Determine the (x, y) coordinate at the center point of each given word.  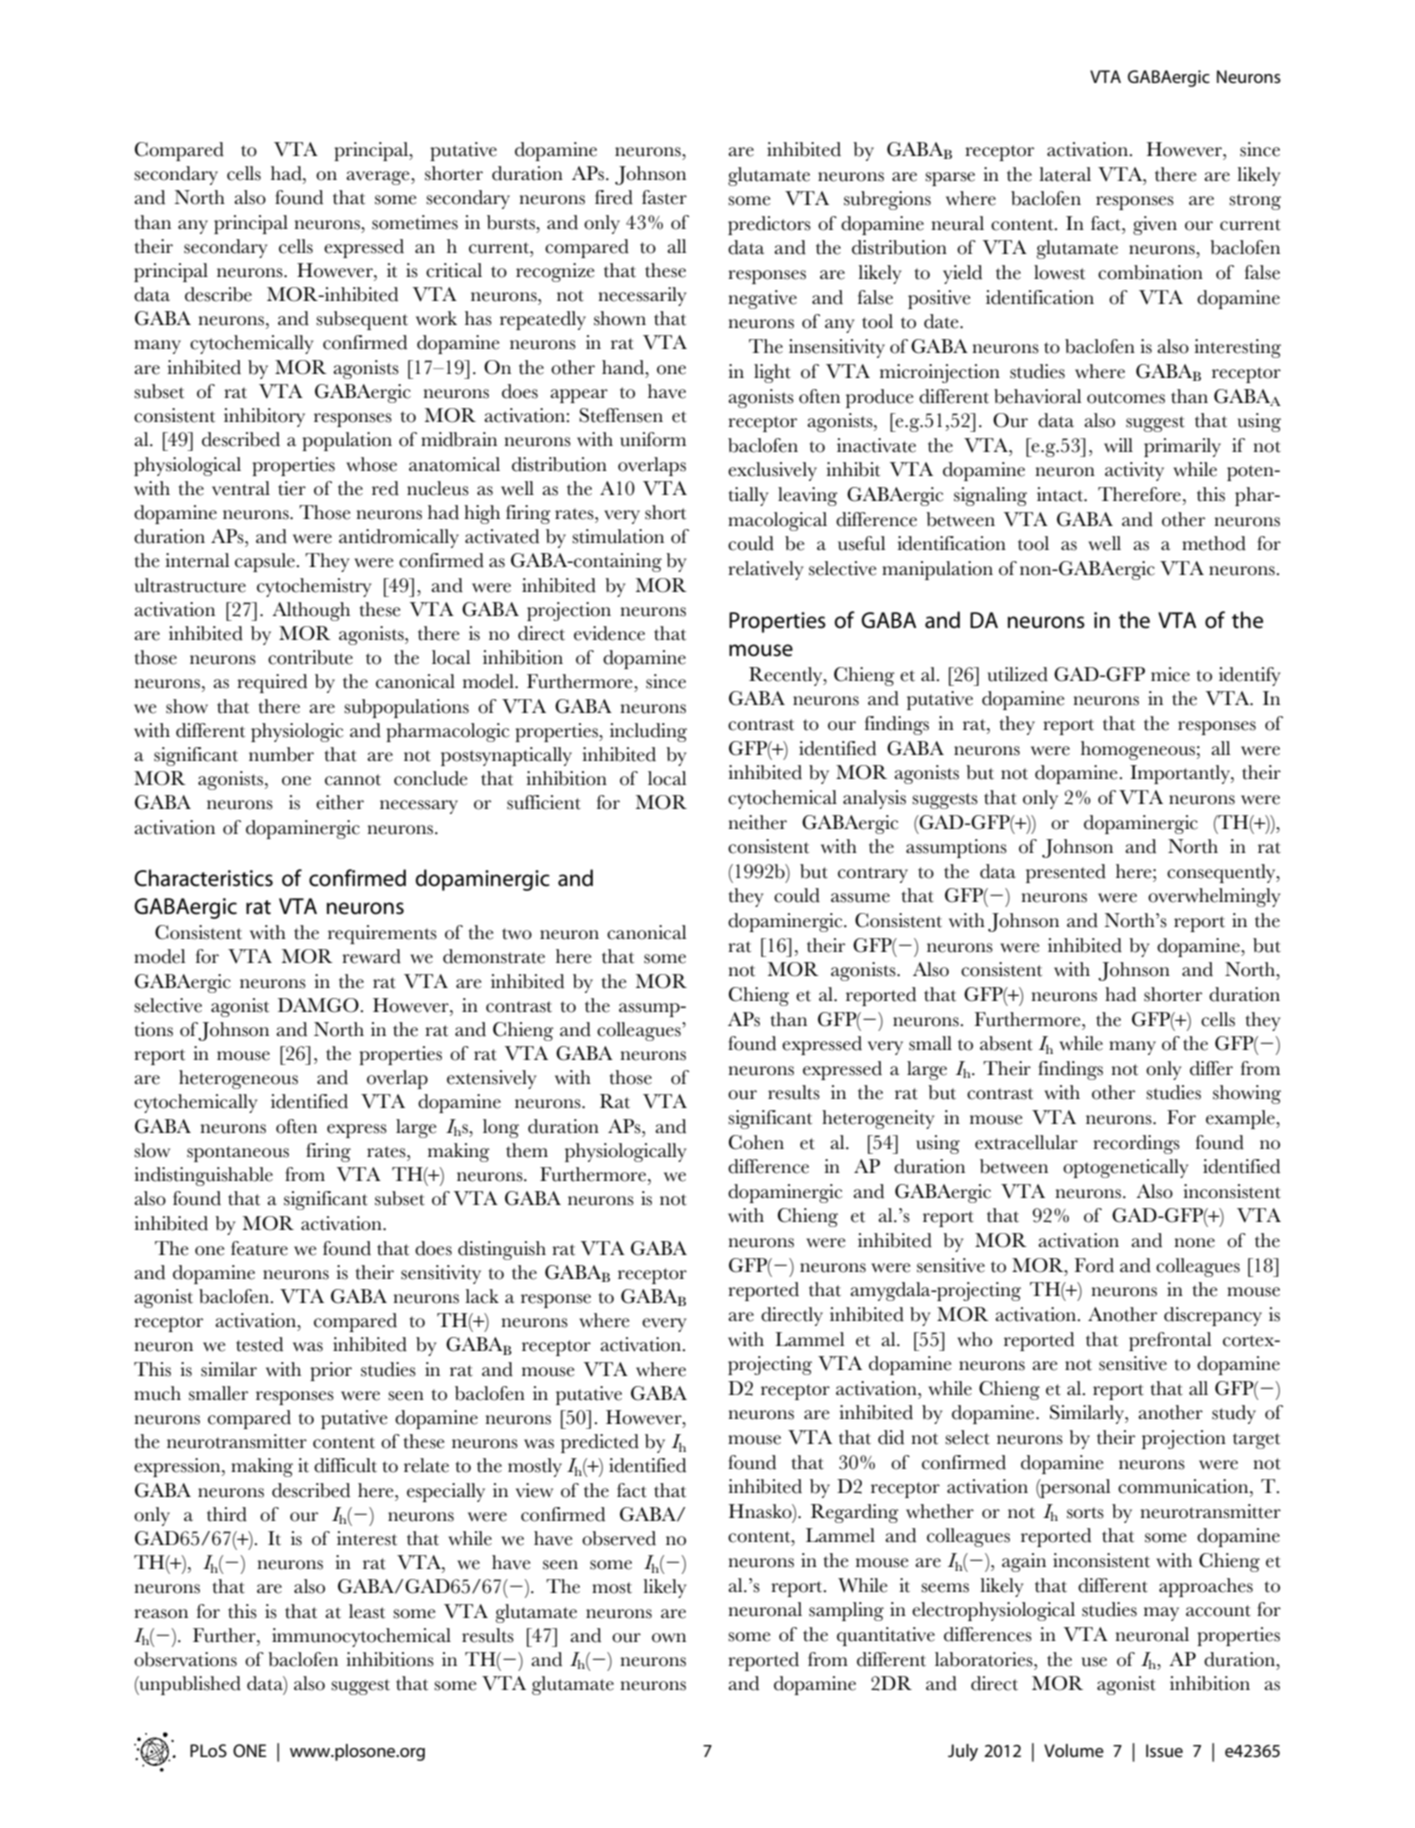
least (367, 1611)
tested (259, 1344)
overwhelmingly (1214, 897)
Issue (1164, 1750)
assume (860, 898)
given (1155, 225)
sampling (846, 1611)
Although (311, 611)
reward (371, 956)
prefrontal (1170, 1341)
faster (664, 197)
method (1214, 543)
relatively (765, 570)
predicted (600, 1443)
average (379, 178)
